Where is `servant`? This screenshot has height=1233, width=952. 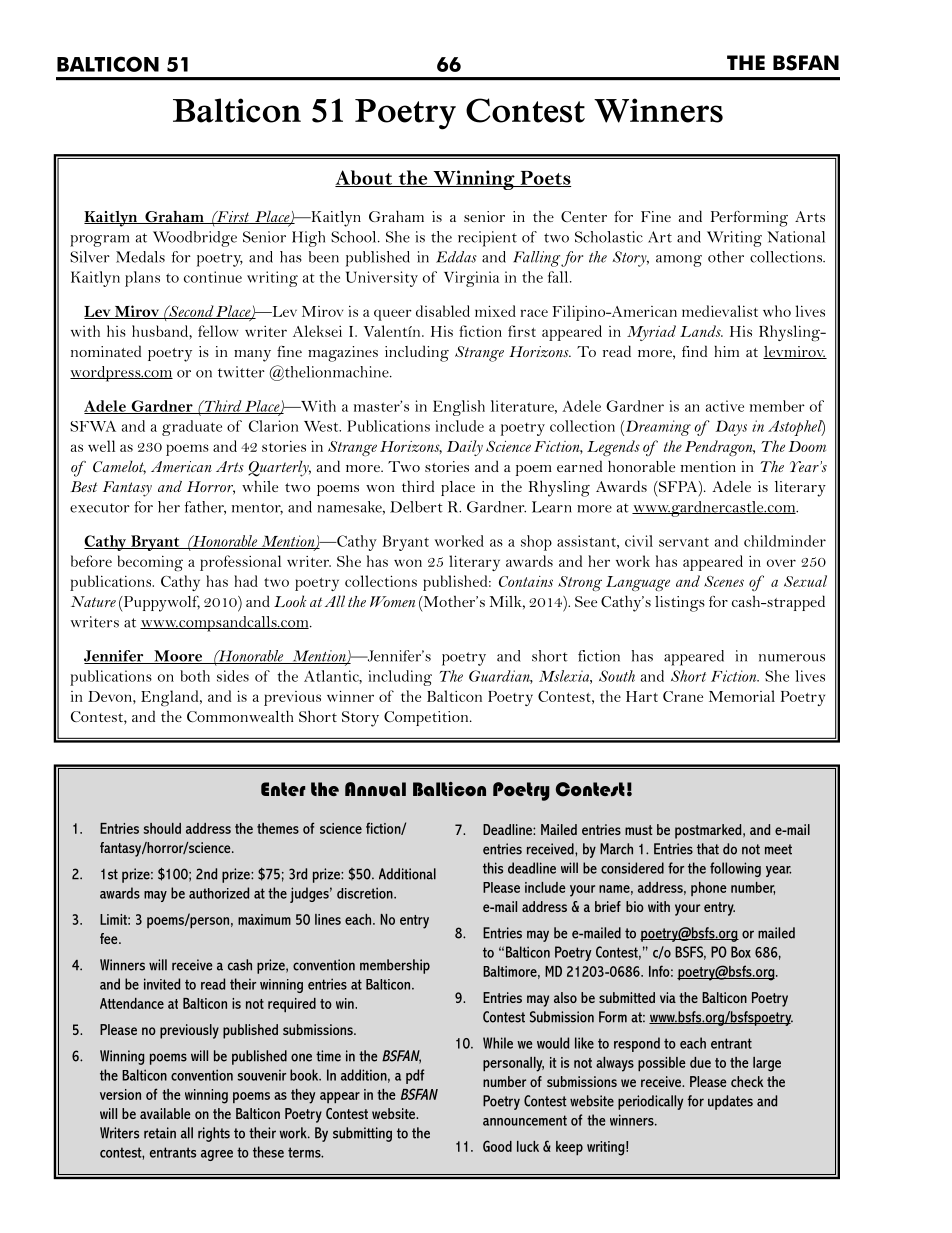 servant is located at coordinates (684, 542).
